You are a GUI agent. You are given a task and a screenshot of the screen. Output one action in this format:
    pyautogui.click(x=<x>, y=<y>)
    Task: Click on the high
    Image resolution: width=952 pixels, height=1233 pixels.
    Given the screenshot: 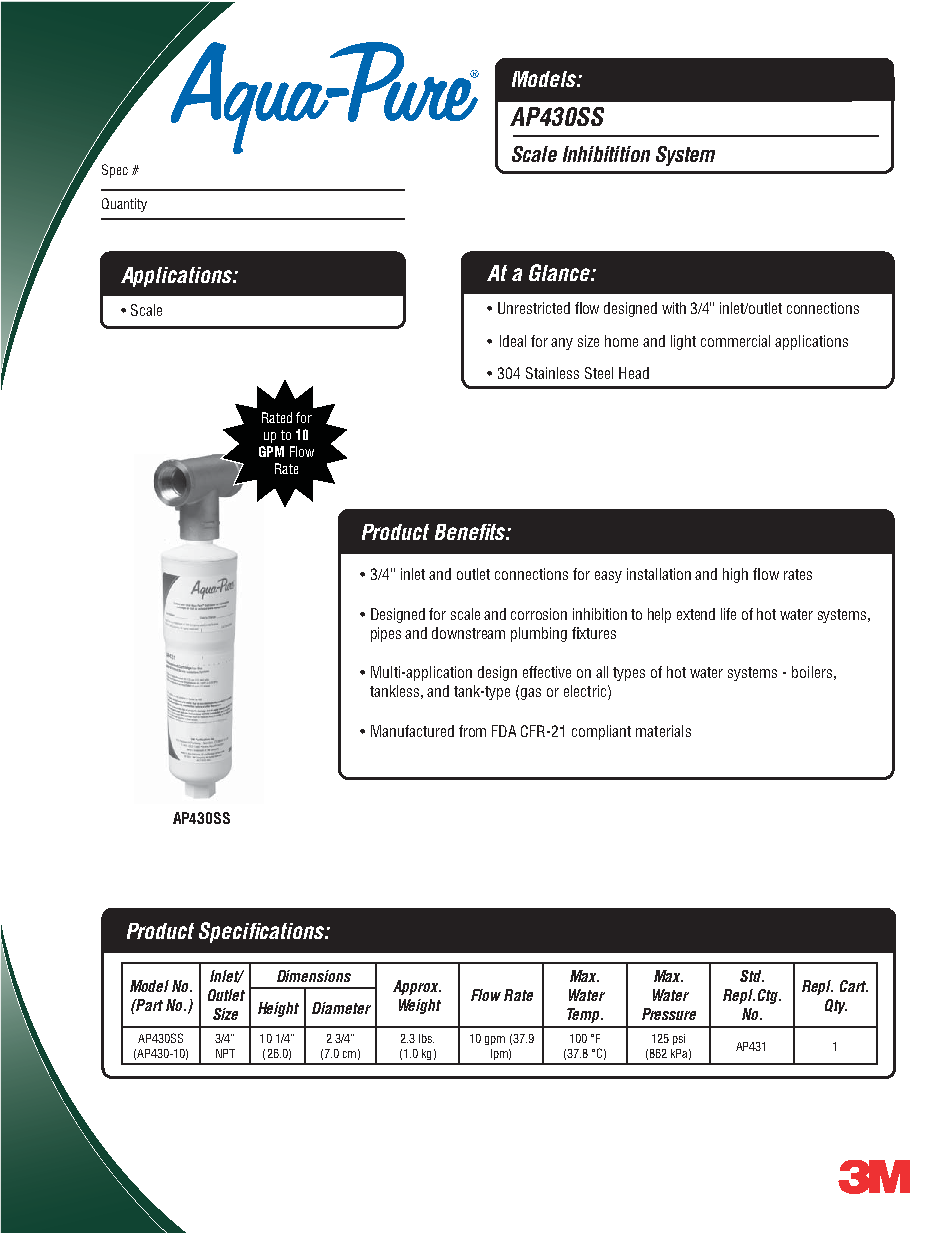 What is the action you would take?
    pyautogui.click(x=735, y=575)
